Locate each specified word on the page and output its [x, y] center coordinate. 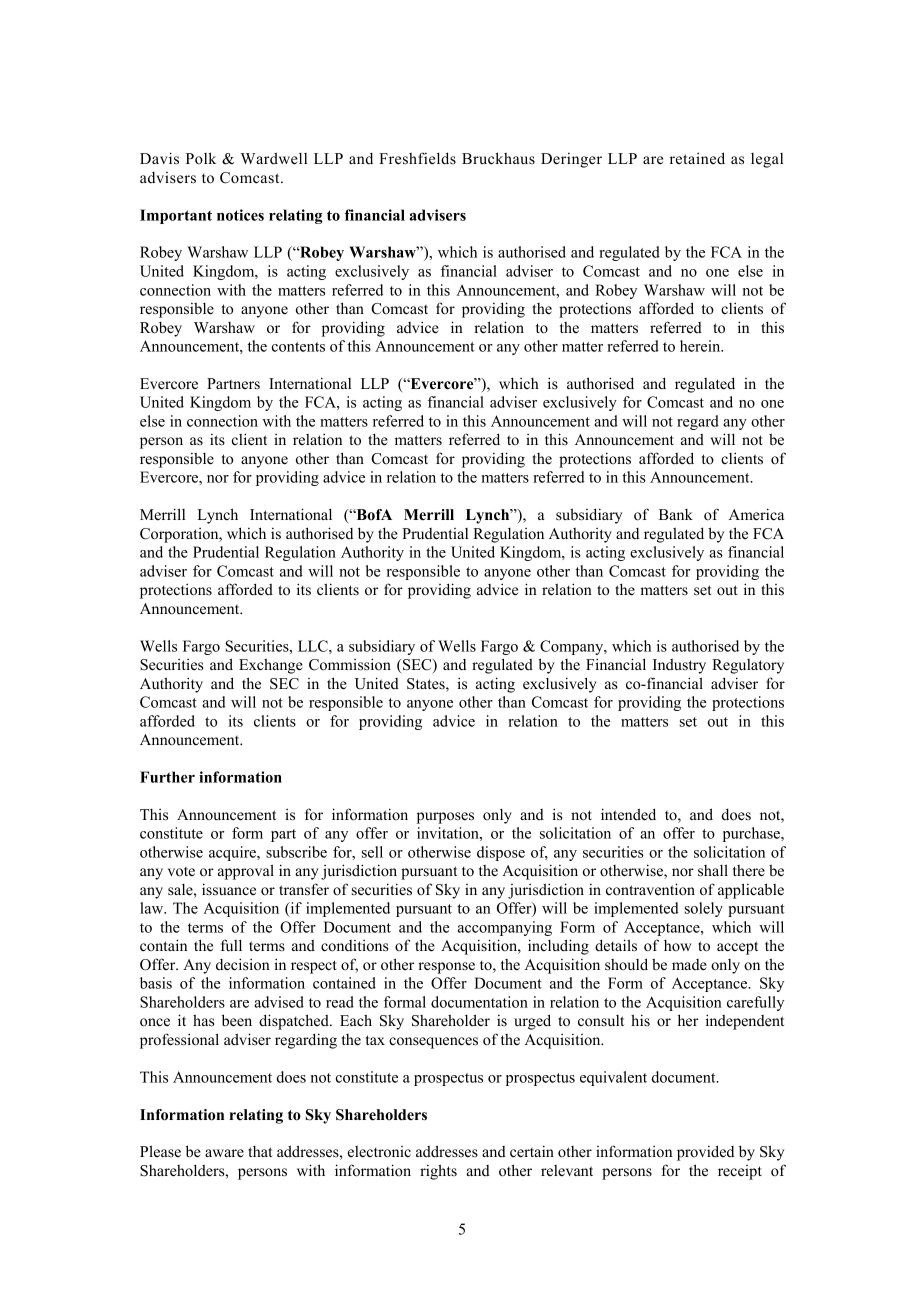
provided [705, 1153]
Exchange [271, 666]
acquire [233, 853]
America [756, 514]
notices [240, 215]
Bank [676, 514]
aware [224, 1153]
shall [713, 870]
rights [438, 1172]
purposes [445, 818]
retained [697, 158]
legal [767, 160]
